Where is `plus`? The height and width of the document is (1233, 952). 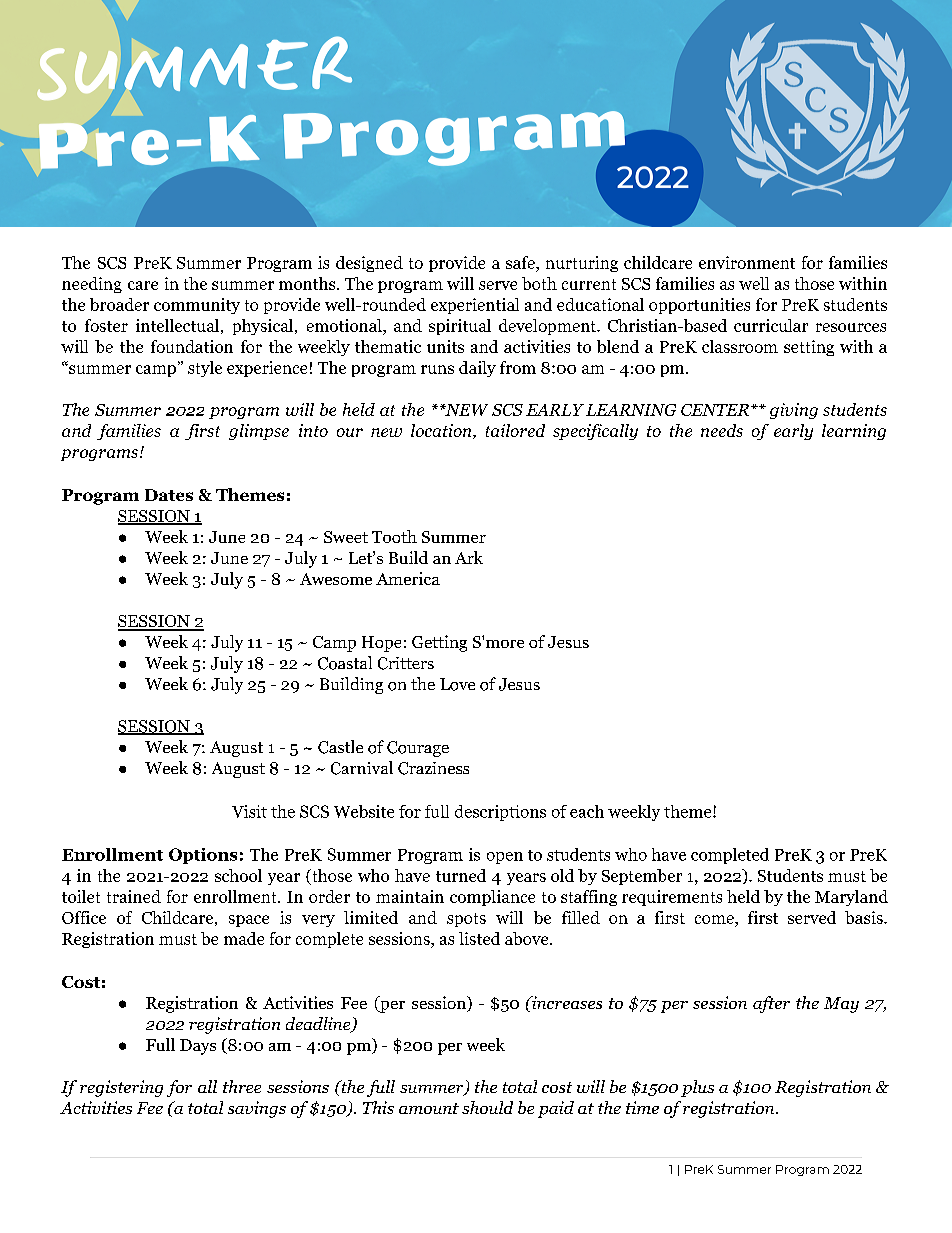 plus is located at coordinates (697, 1088).
